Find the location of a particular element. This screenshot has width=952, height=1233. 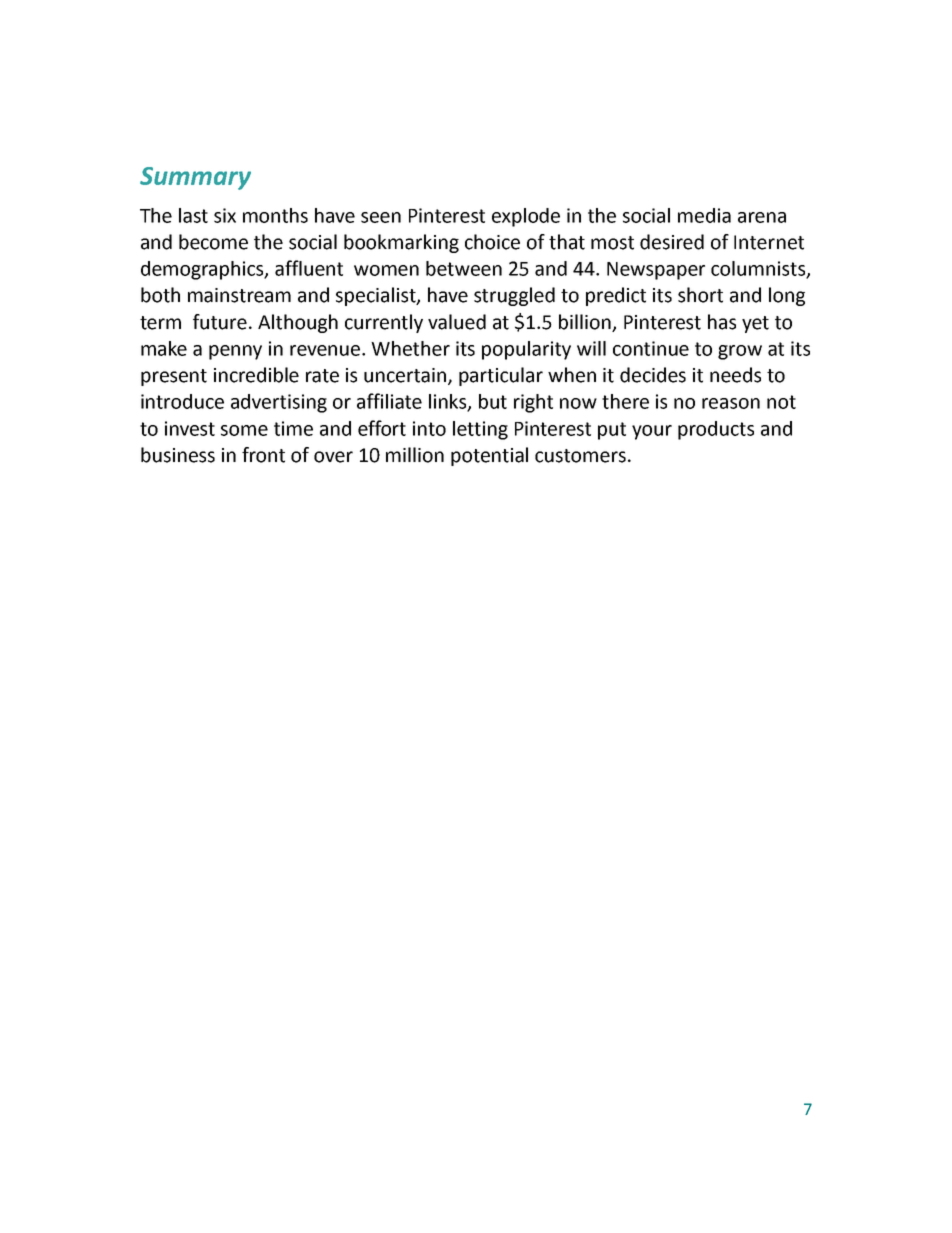

explode is located at coordinates (526, 217).
